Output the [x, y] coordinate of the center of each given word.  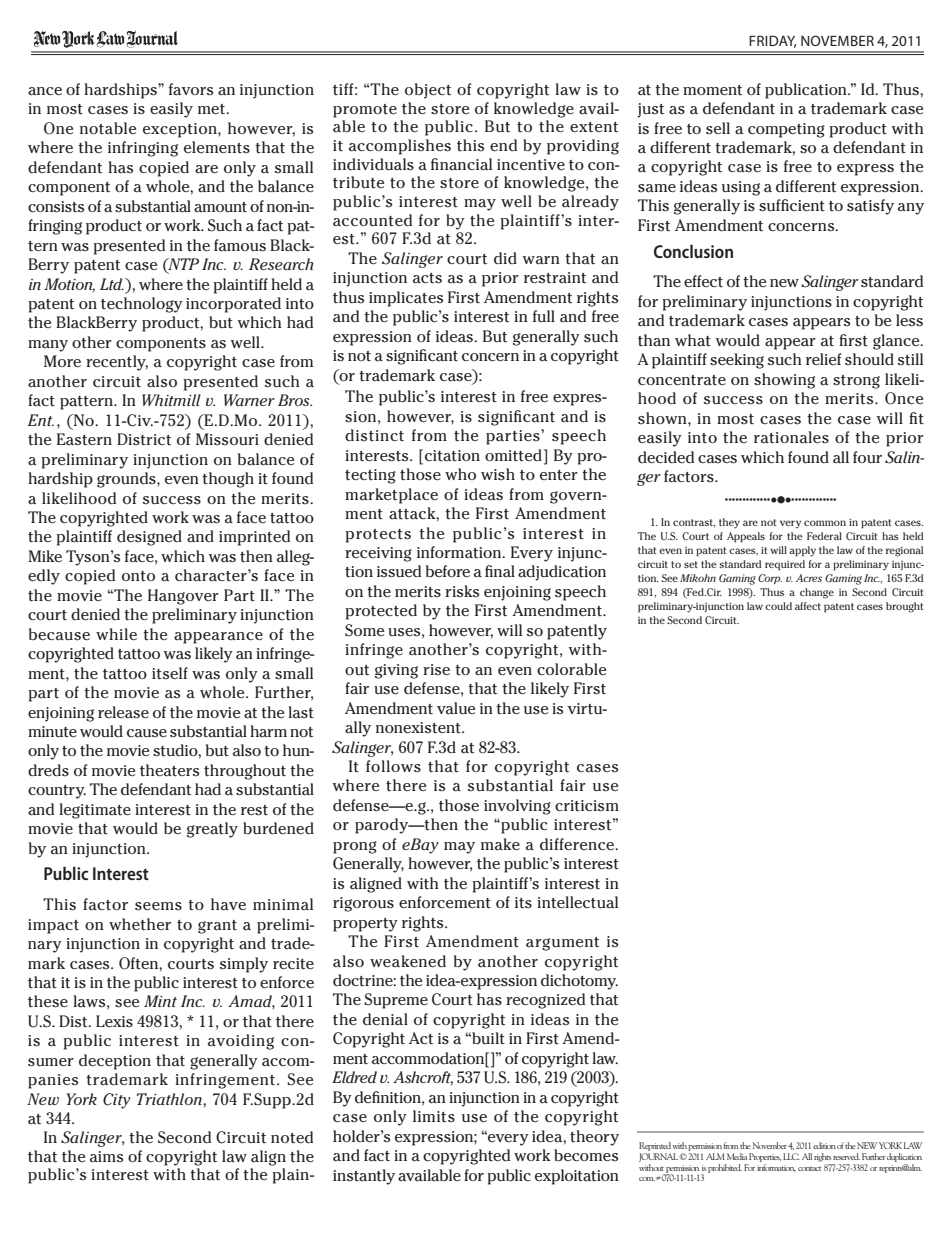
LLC [791, 1156]
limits [434, 1116]
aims [106, 1157]
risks [462, 591]
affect [808, 606]
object [428, 91]
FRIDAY [772, 41]
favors [191, 89]
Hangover [183, 597]
